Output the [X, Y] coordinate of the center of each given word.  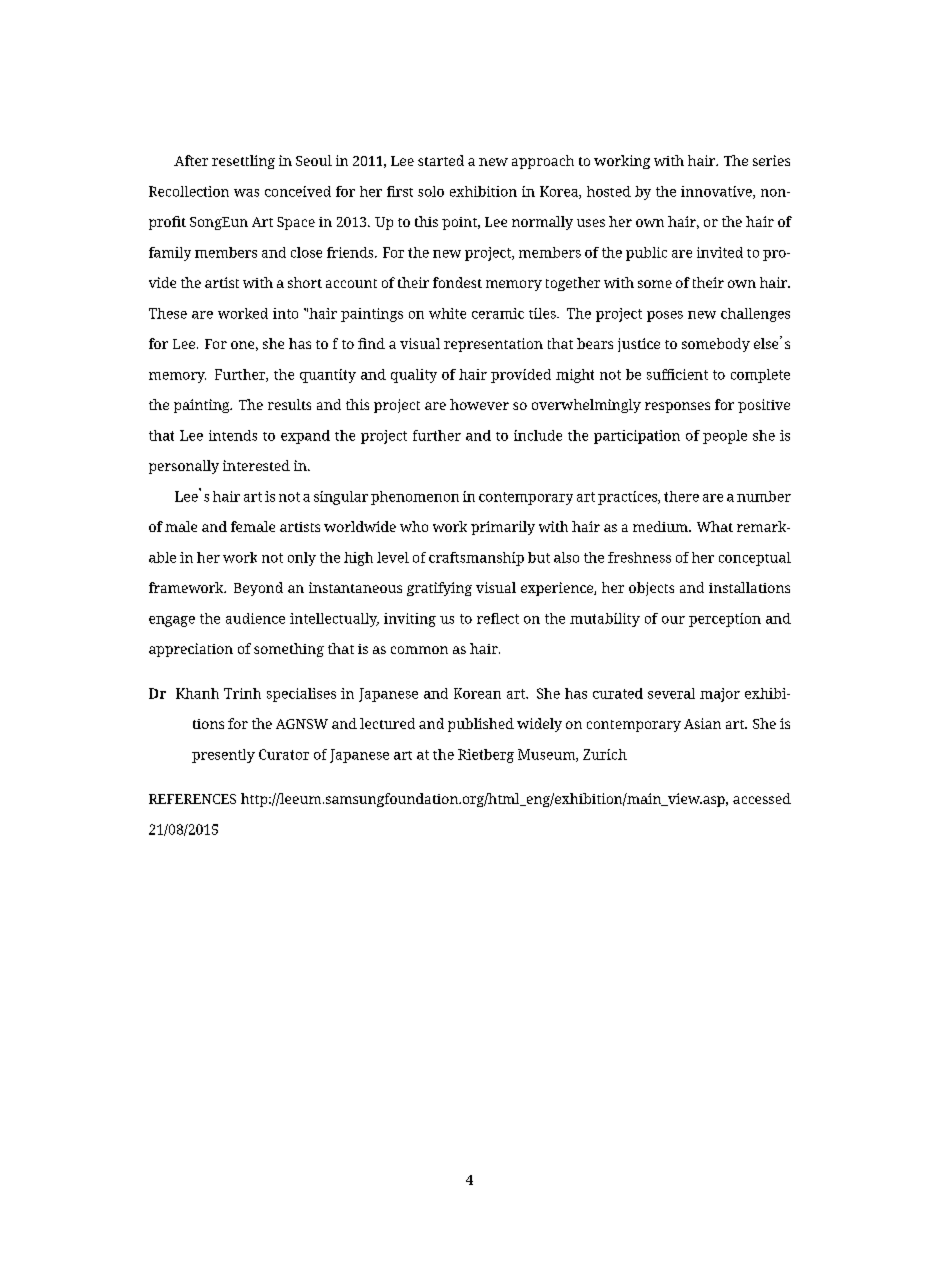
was [246, 193]
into [285, 313]
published [481, 725]
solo [431, 191]
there [681, 496]
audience [255, 618]
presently [223, 756]
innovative [717, 192]
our [673, 620]
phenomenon [415, 498]
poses [665, 316]
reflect [498, 618]
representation [493, 345]
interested [256, 465]
